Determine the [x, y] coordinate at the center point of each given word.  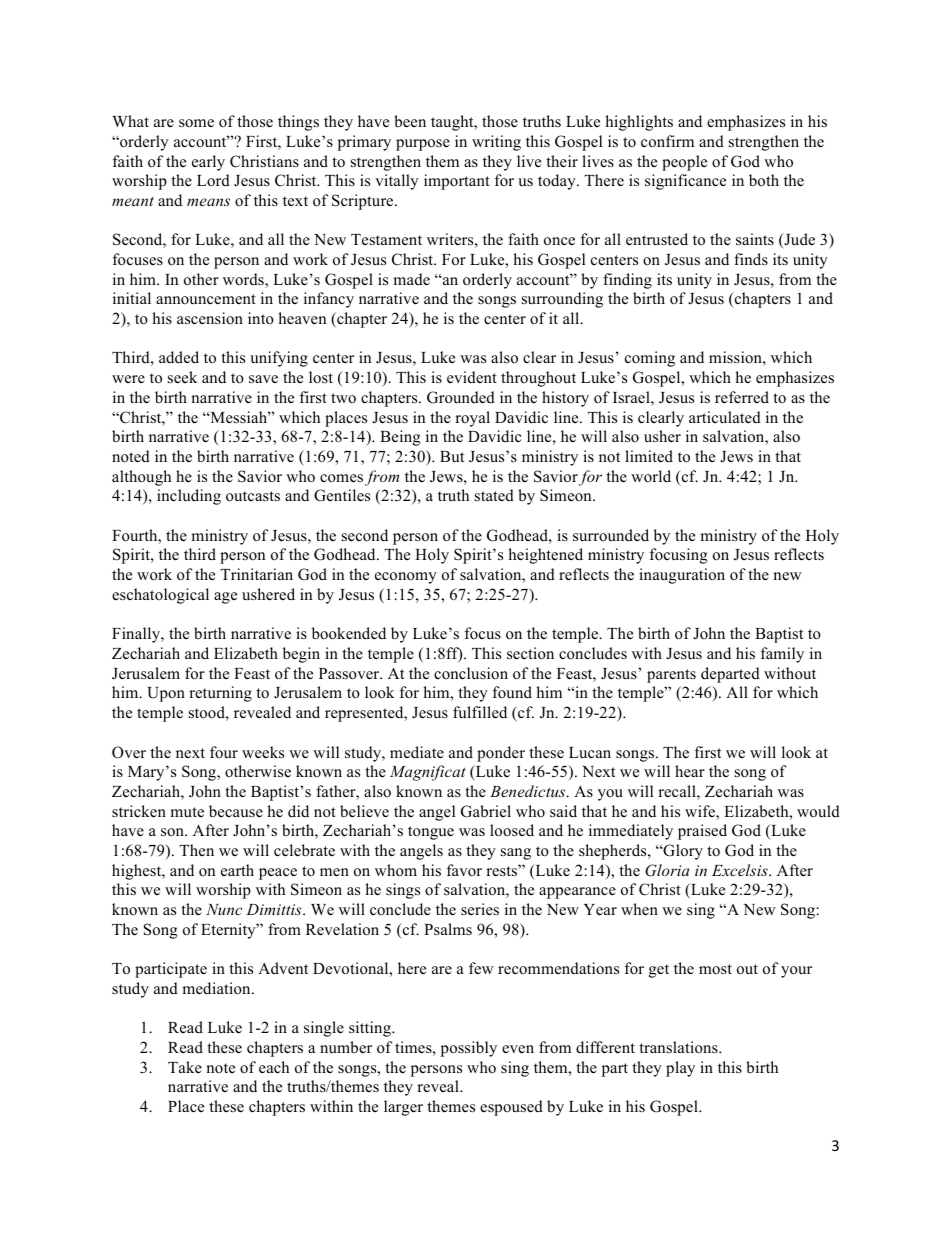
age [225, 598]
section [530, 653]
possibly [469, 1049]
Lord [213, 180]
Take [185, 1067]
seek [182, 377]
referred [742, 397]
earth [237, 870]
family [782, 655]
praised [702, 832]
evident [472, 377]
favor [464, 870]
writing [496, 143]
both [764, 180]
